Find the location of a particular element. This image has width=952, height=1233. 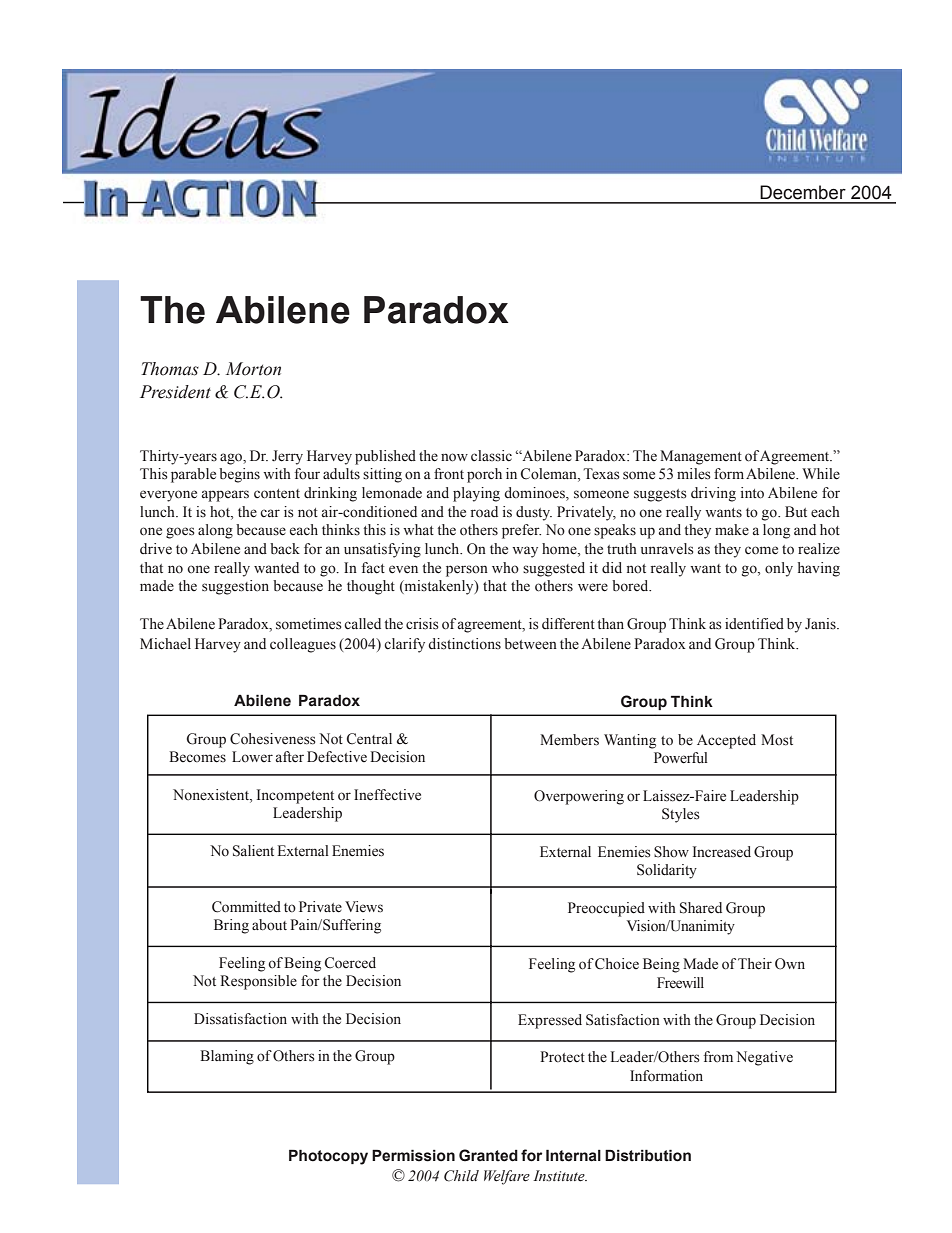

Management is located at coordinates (701, 457).
